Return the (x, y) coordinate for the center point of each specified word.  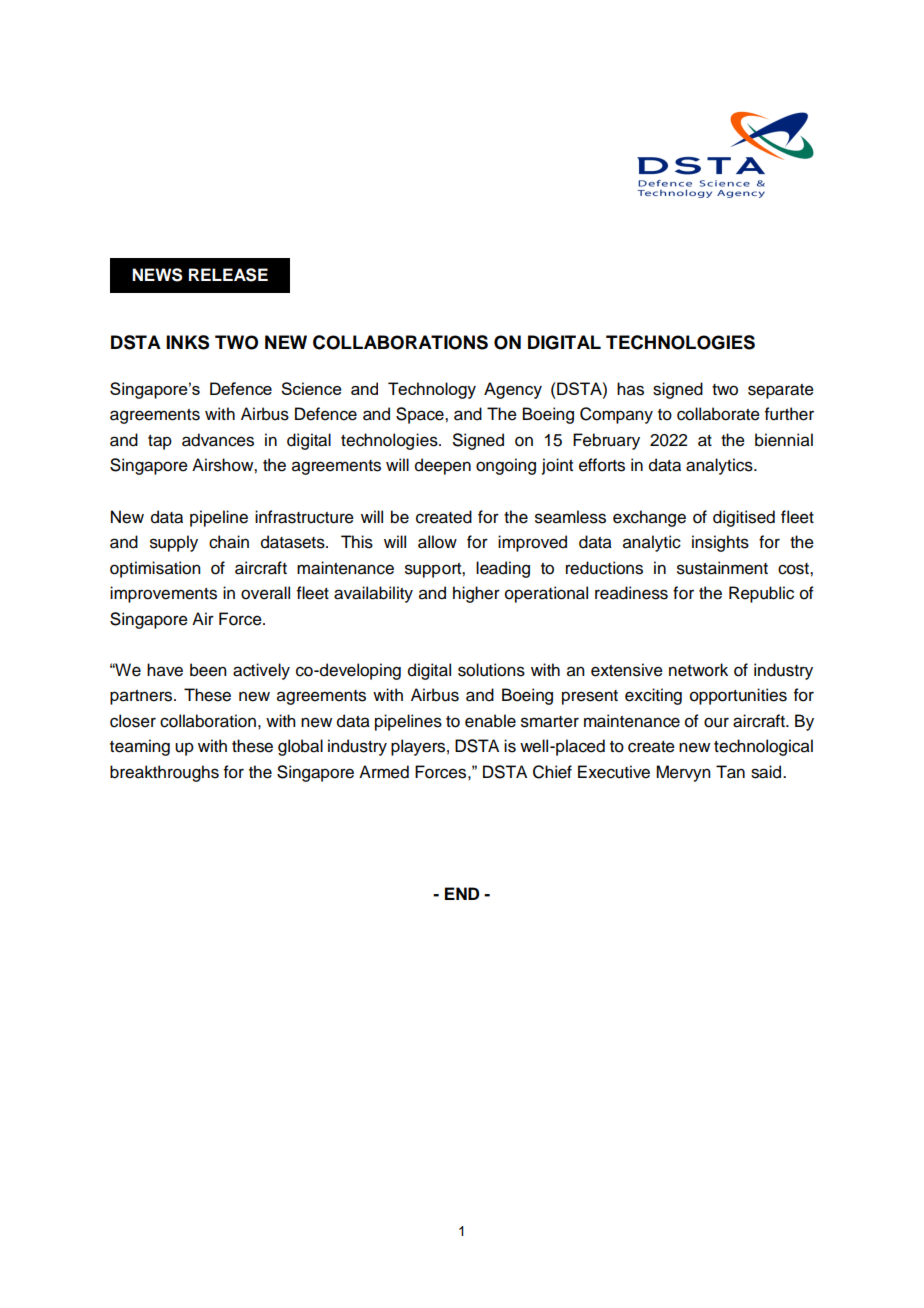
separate (781, 391)
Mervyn (683, 773)
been (208, 670)
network (698, 670)
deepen (443, 466)
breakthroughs (164, 773)
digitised (744, 518)
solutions (491, 670)
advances (218, 440)
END (462, 893)
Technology (432, 390)
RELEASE (228, 275)
